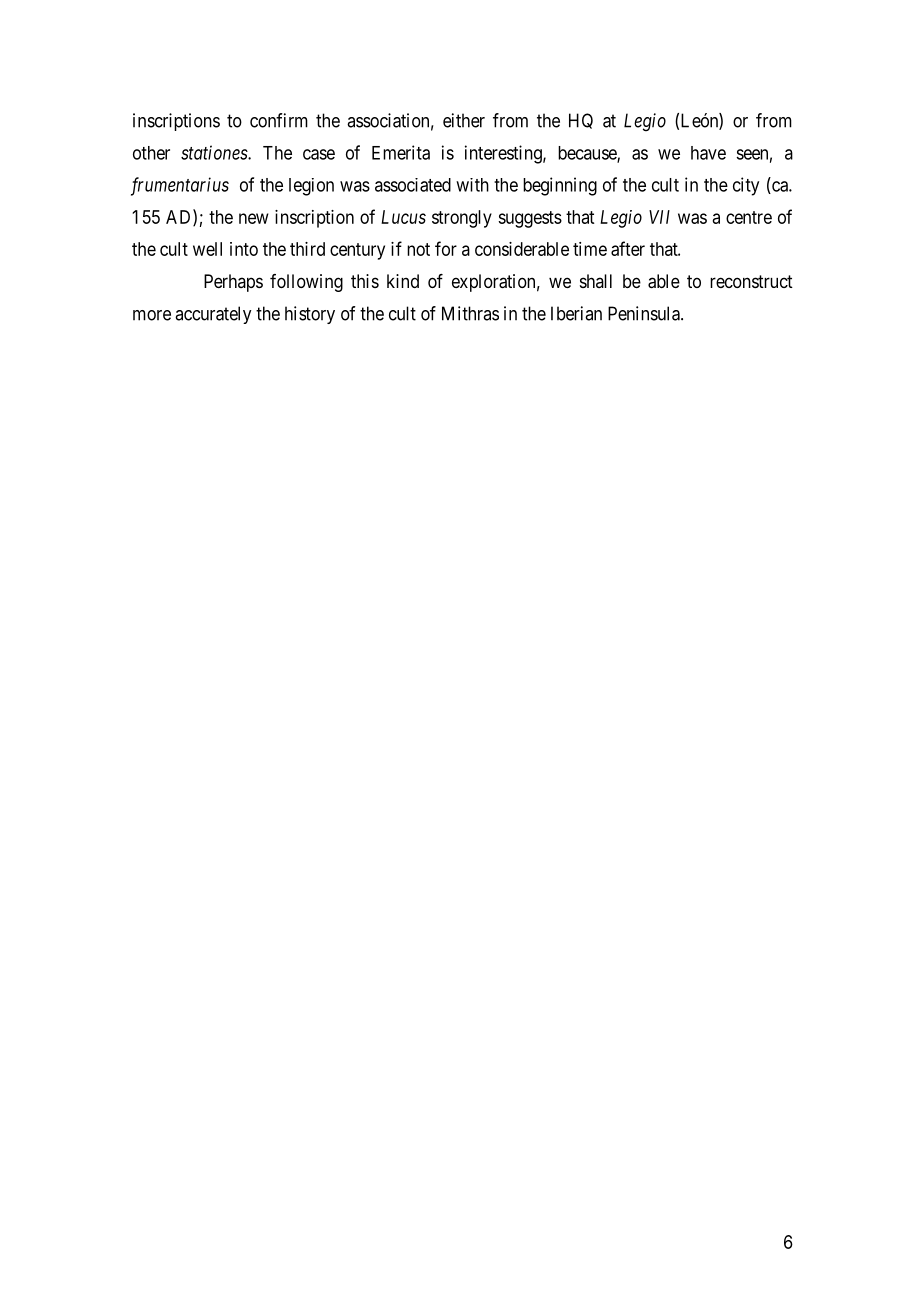 Image resolution: width=924 pixels, height=1308 pixels. Describe the element at coordinates (279, 120) in the document. I see `confirm` at that location.
